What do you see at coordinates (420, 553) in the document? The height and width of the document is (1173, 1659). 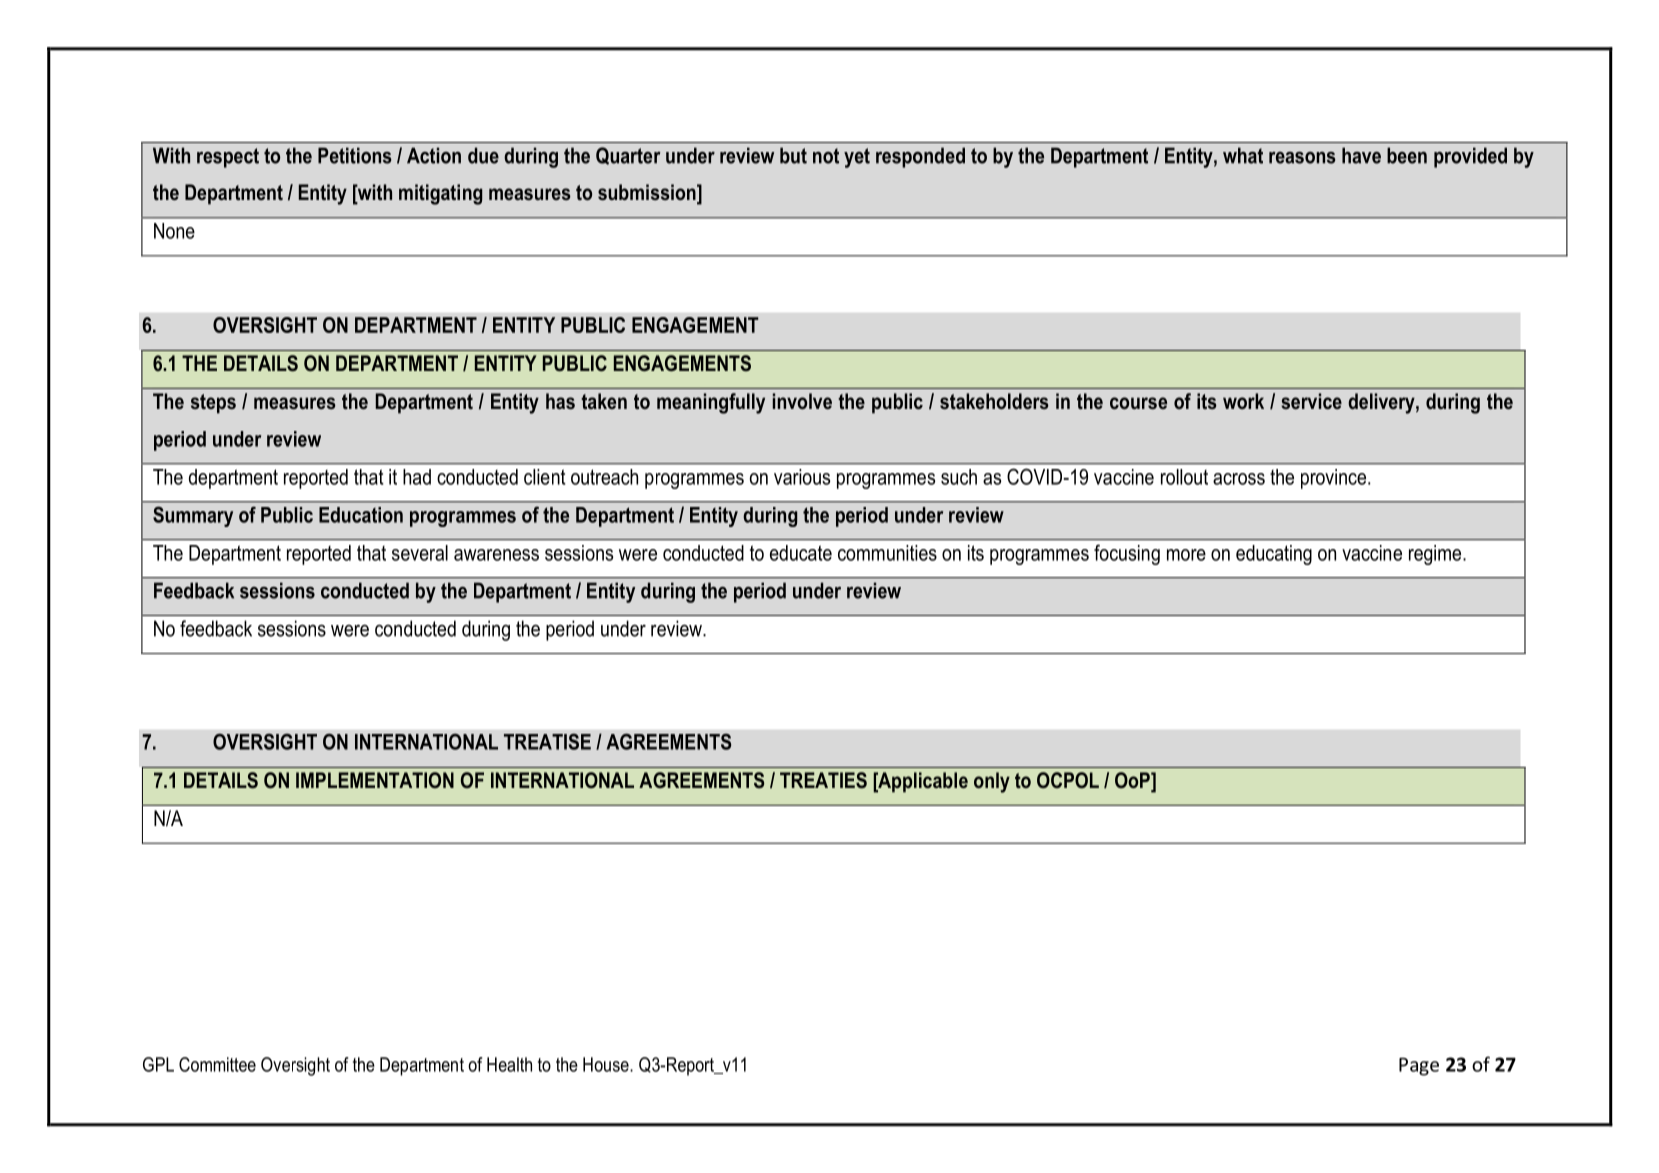 I see `several` at bounding box center [420, 553].
